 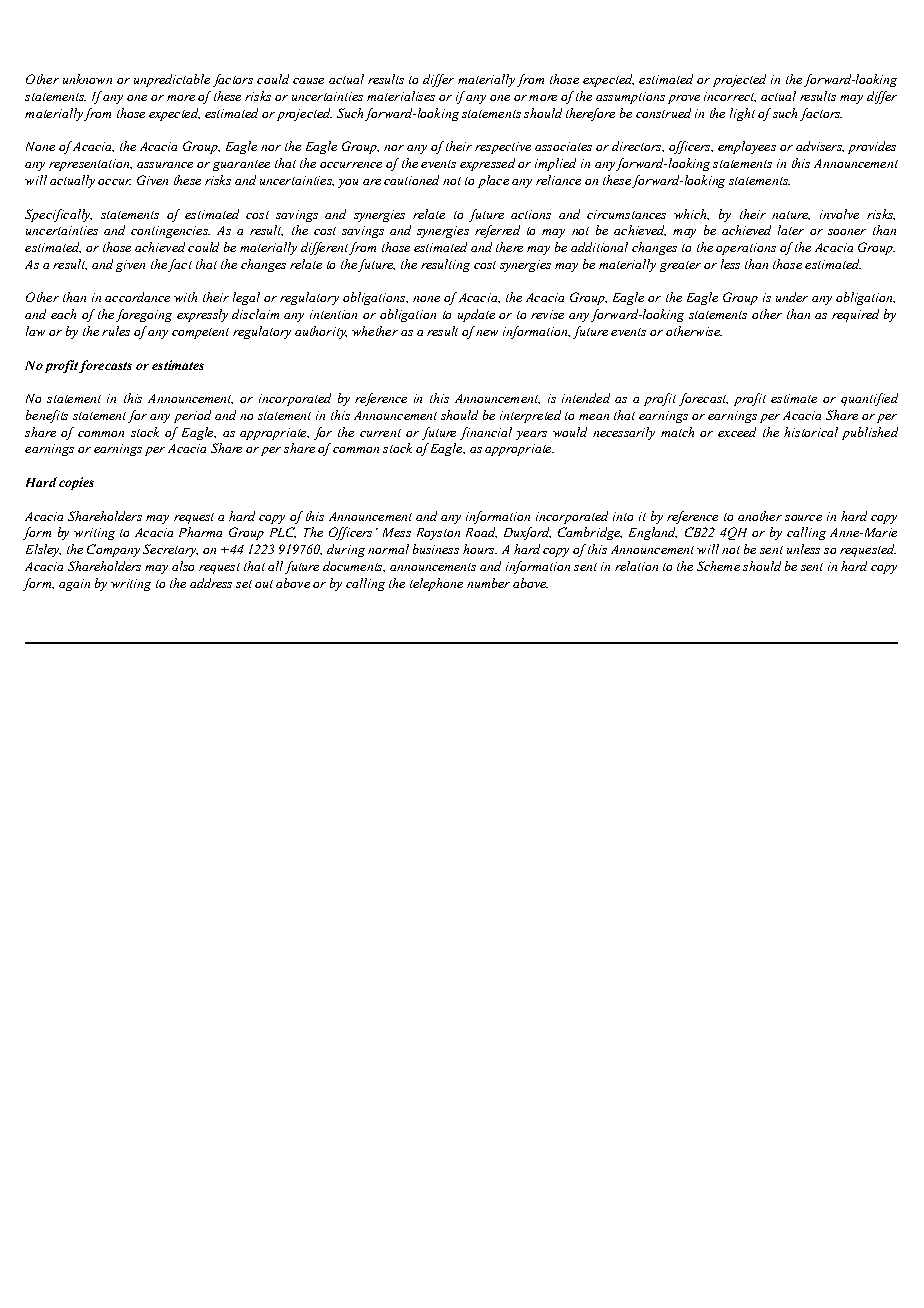 I want to click on cause, so click(x=308, y=81).
